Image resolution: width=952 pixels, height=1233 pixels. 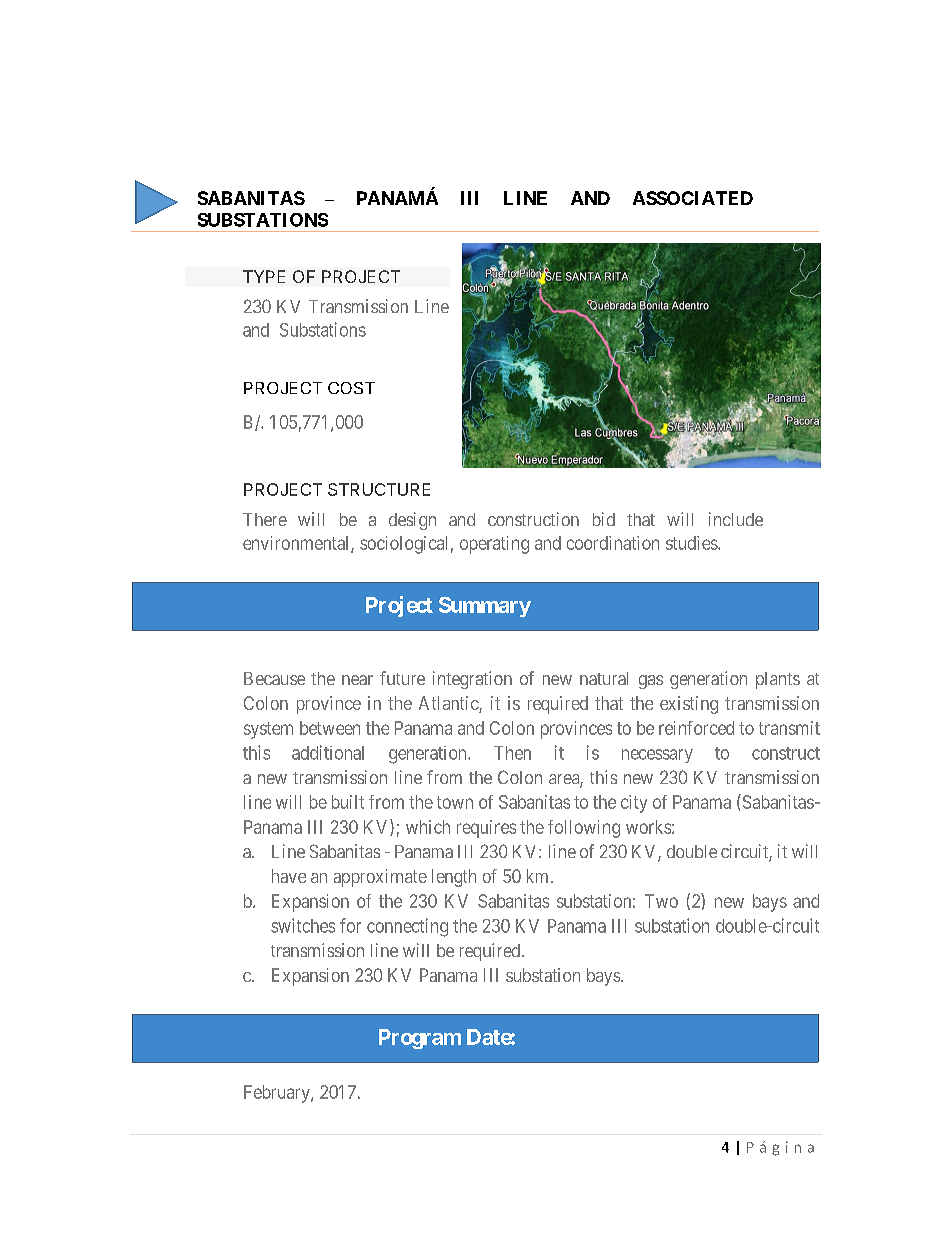 I want to click on COST, so click(x=351, y=388).
